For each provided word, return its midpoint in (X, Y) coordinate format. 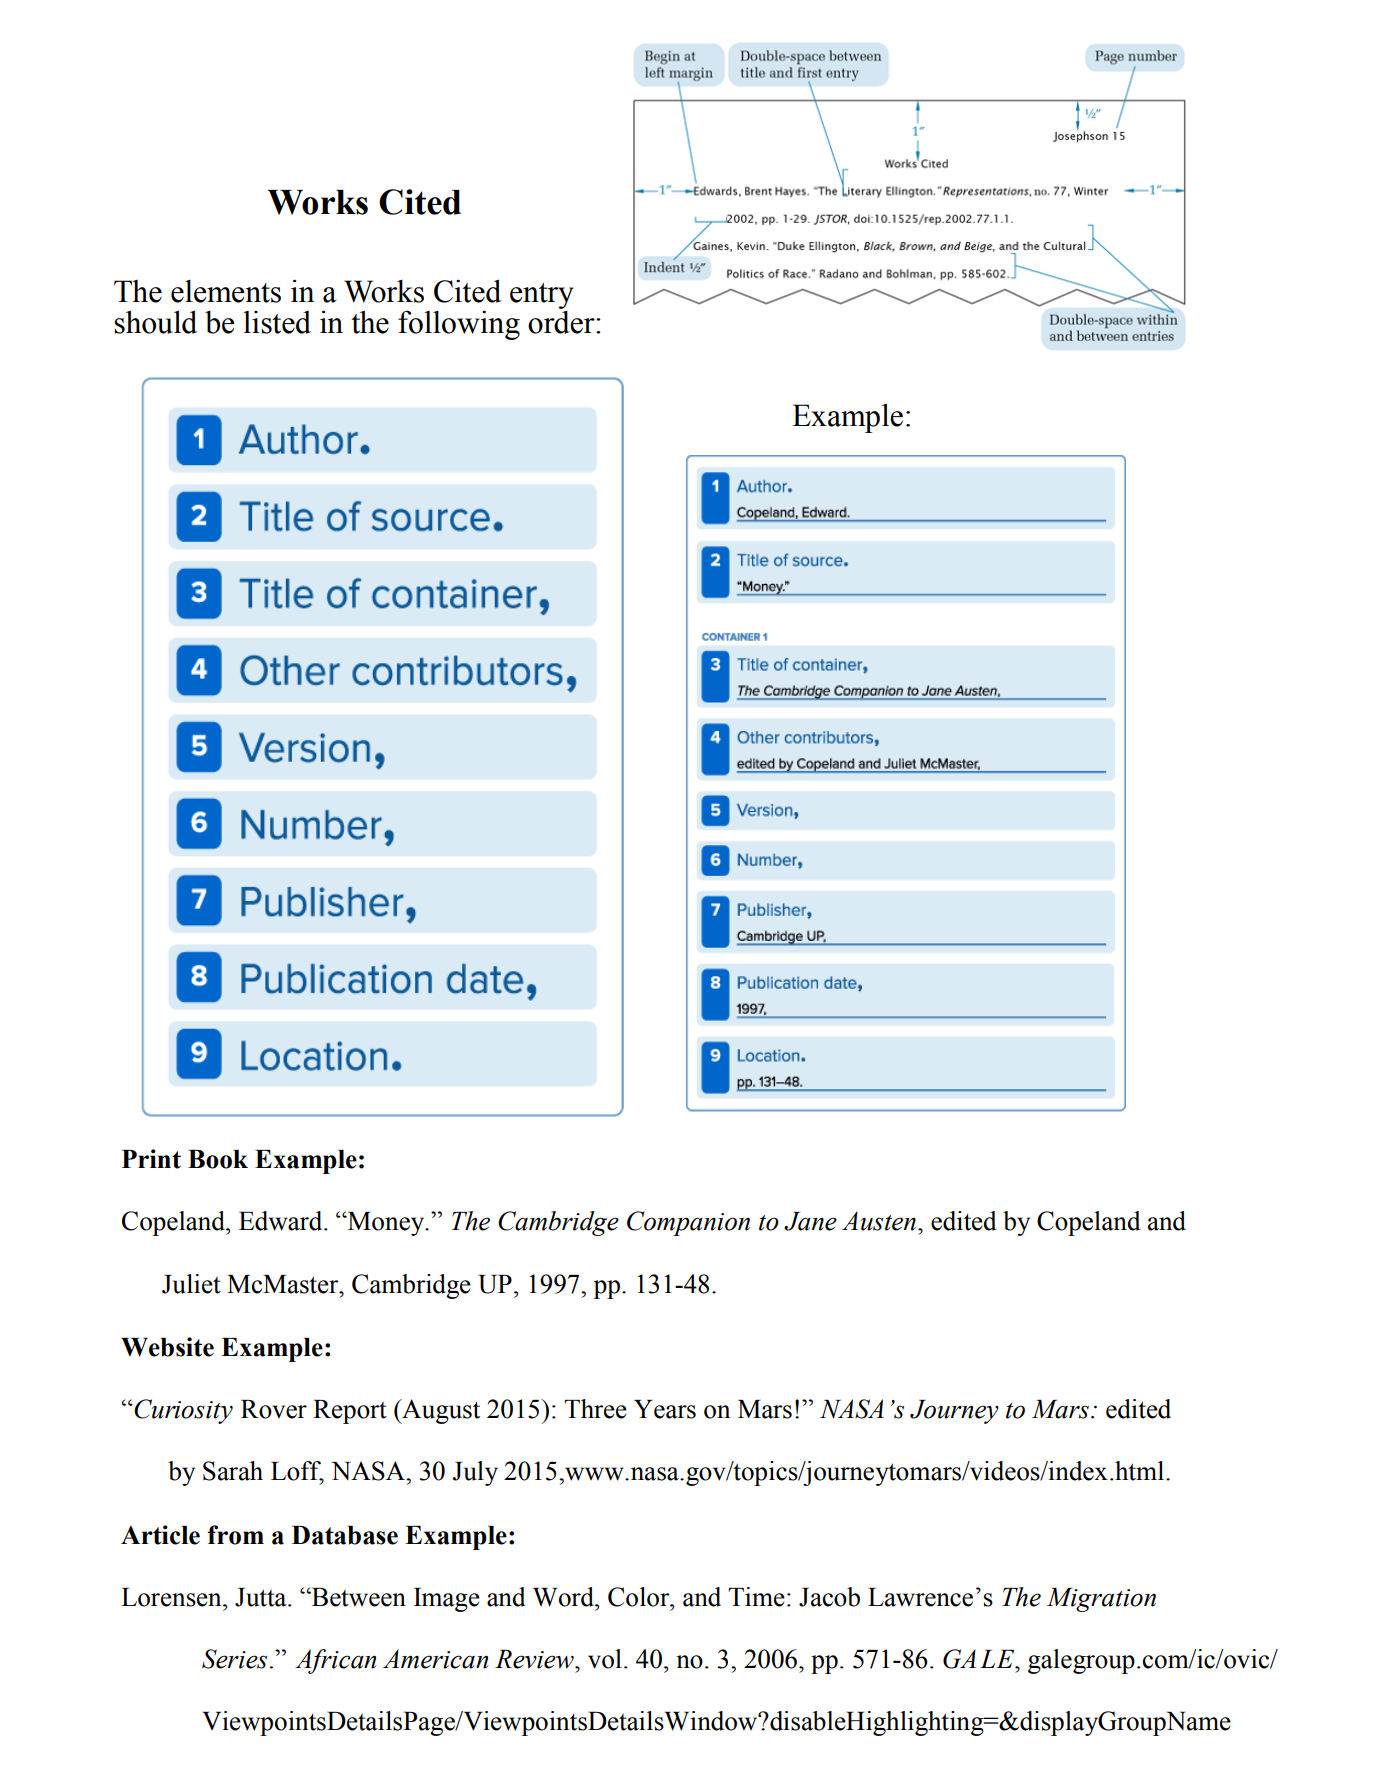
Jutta (262, 1597)
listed (277, 322)
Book (218, 1159)
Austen (879, 1221)
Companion (688, 1223)
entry (542, 296)
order (562, 321)
